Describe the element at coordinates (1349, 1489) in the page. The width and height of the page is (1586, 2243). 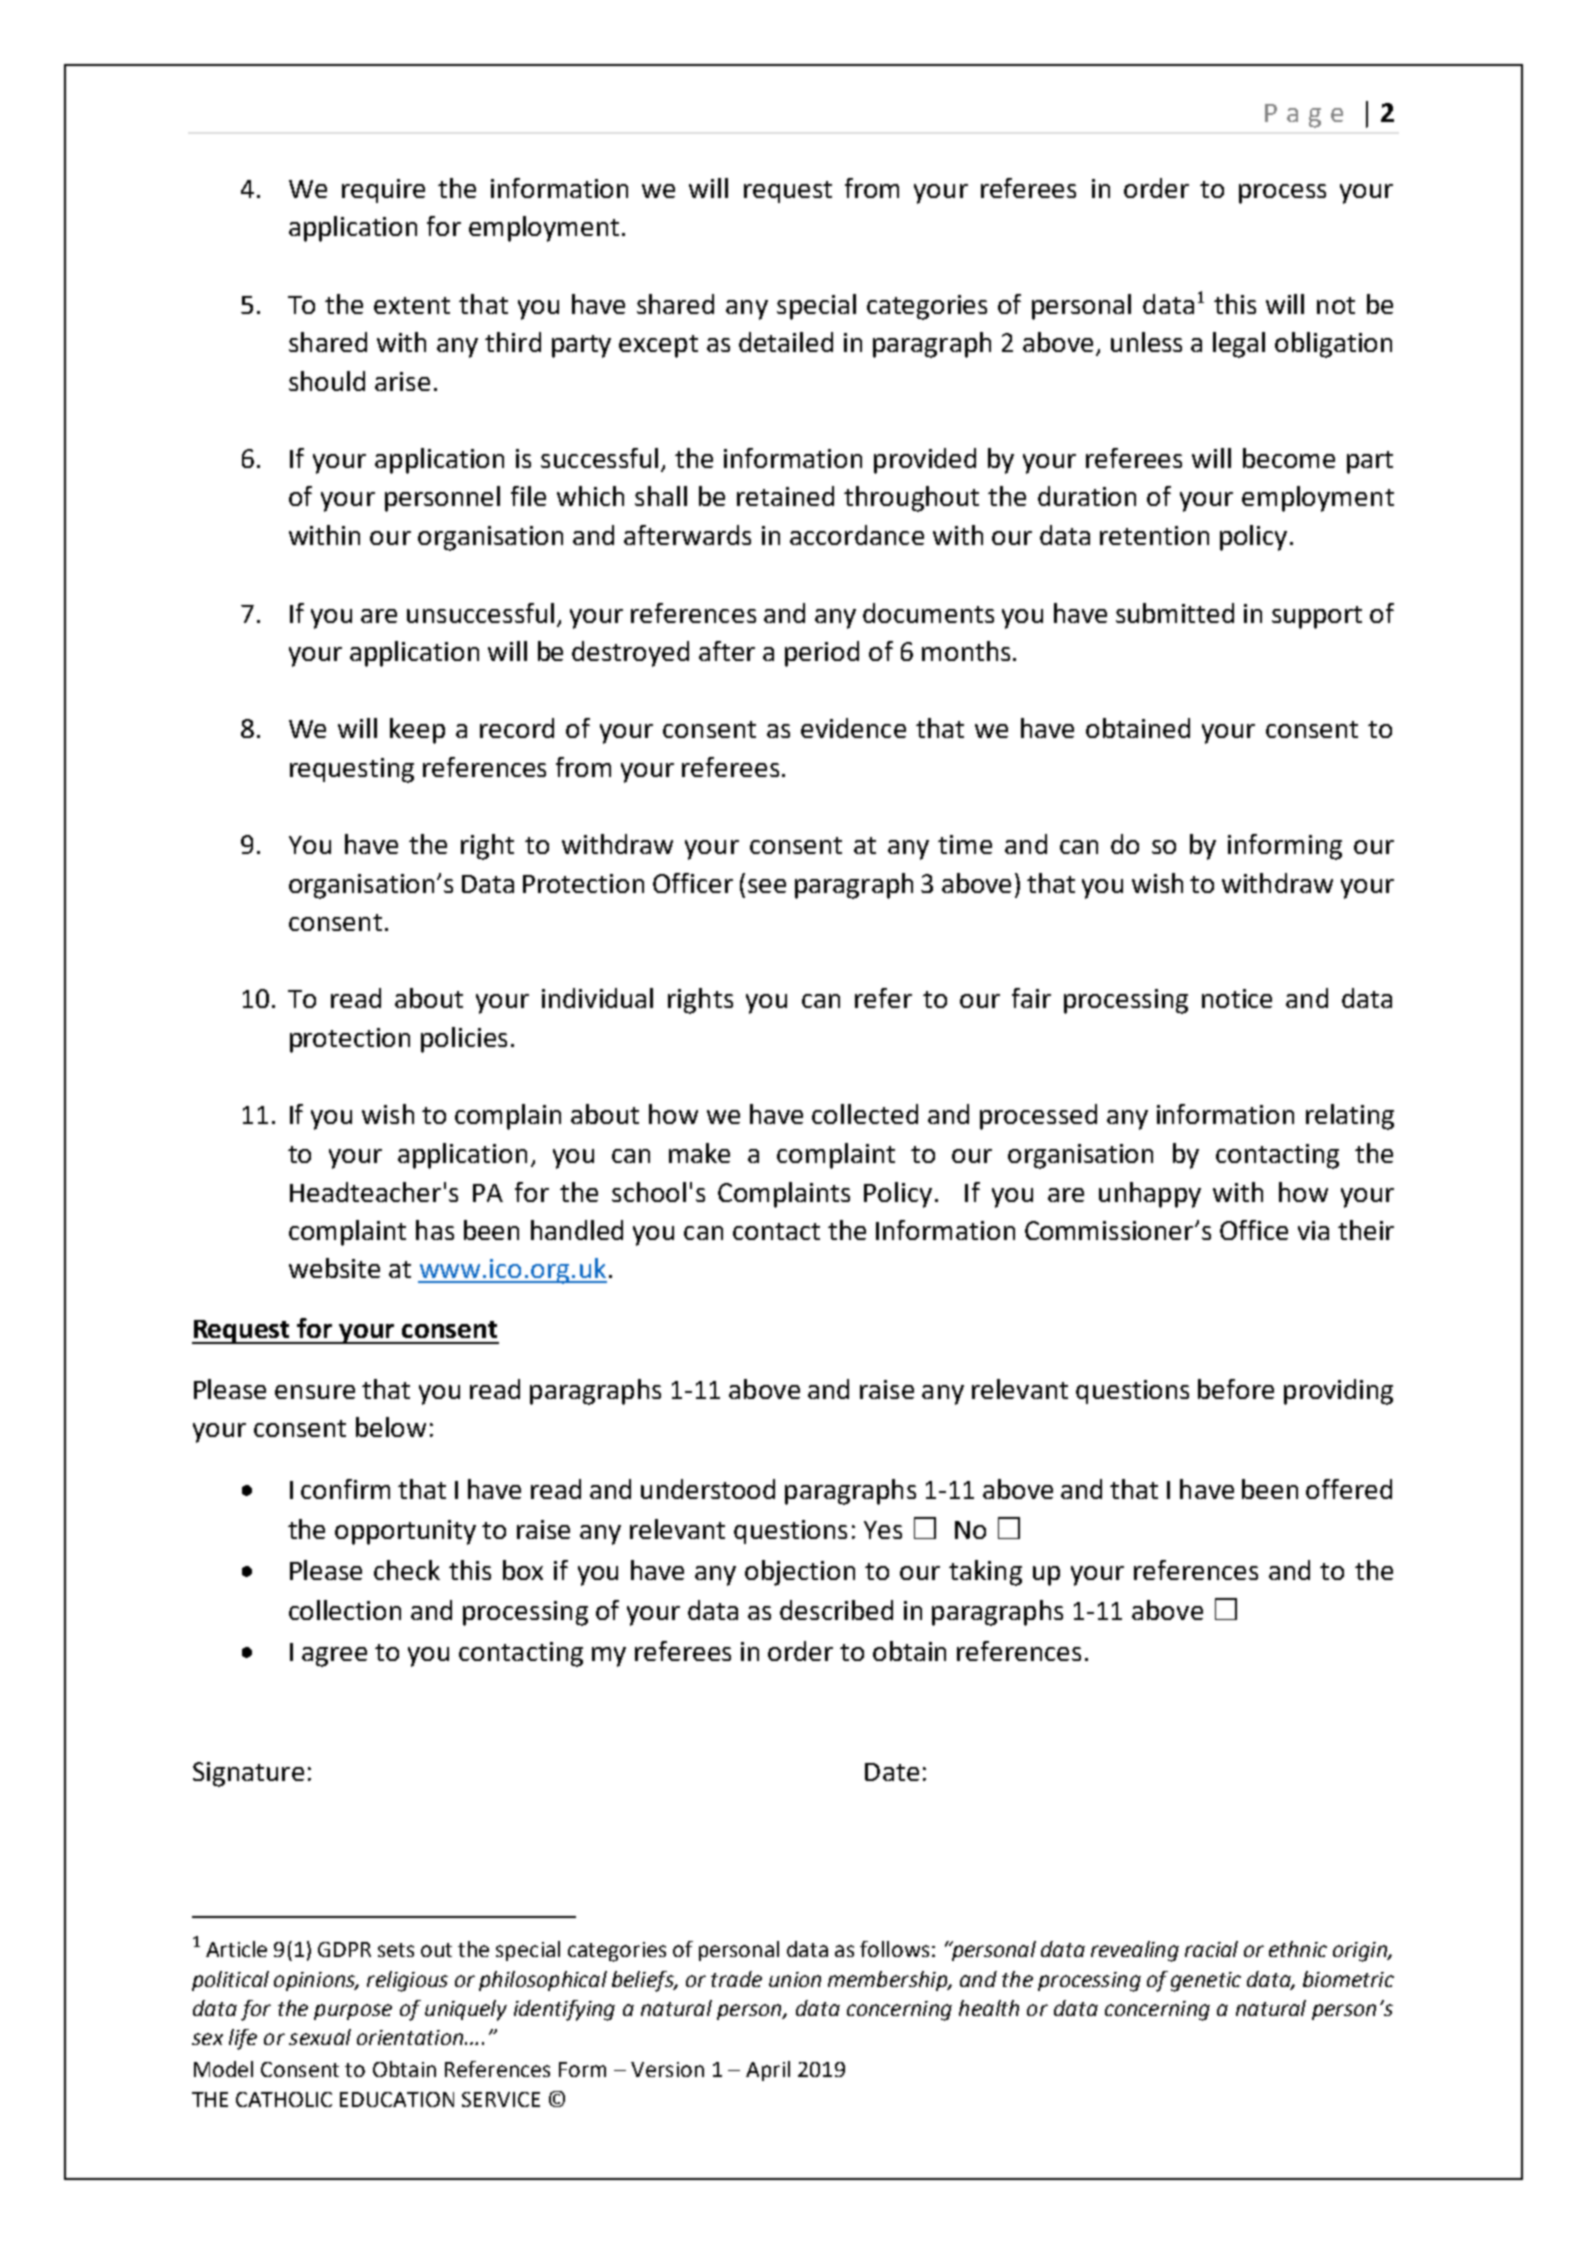
I see `offered` at that location.
